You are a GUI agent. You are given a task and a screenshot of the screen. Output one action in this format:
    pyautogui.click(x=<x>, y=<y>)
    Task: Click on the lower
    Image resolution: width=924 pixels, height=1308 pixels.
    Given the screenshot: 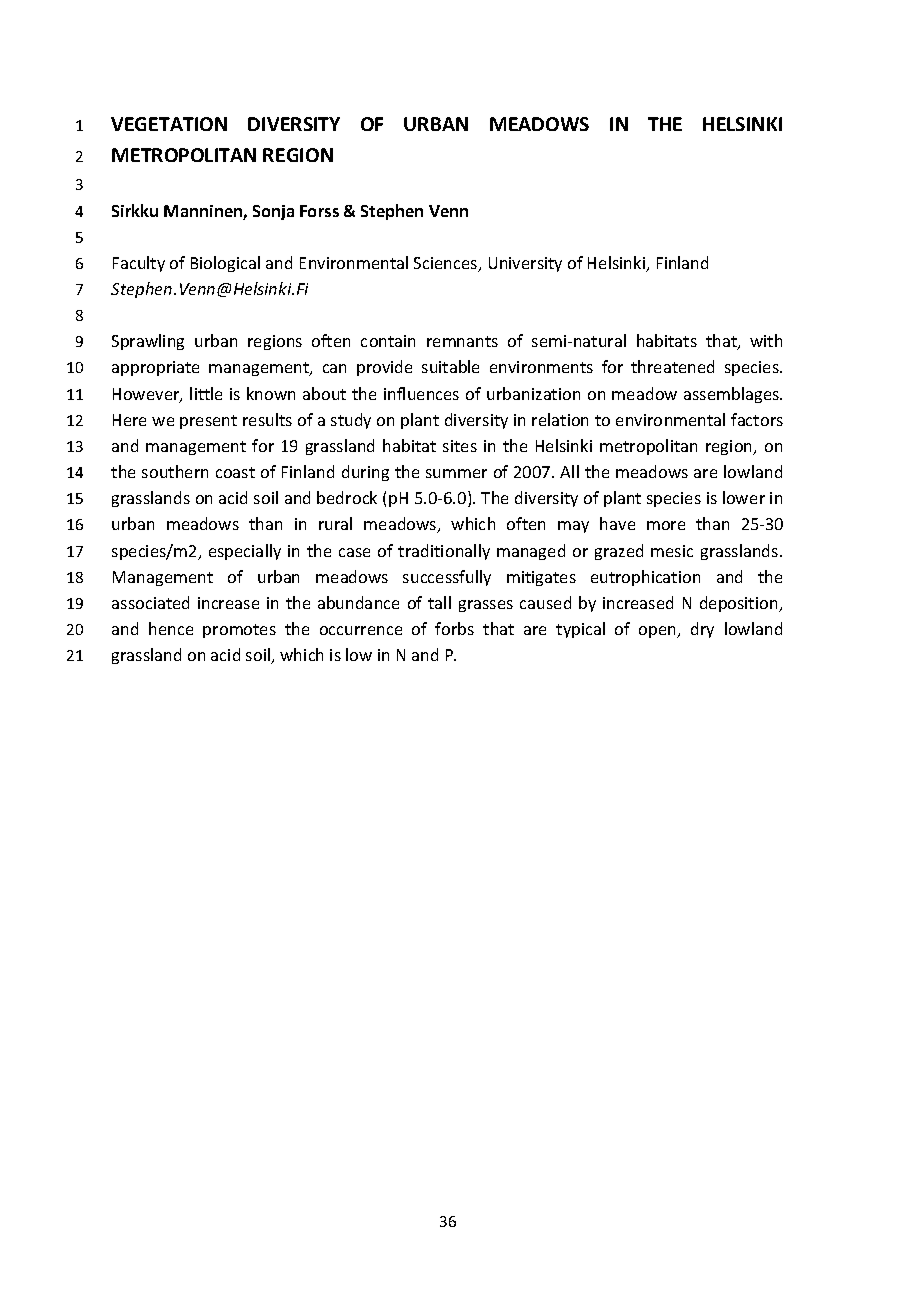 What is the action you would take?
    pyautogui.click(x=744, y=497)
